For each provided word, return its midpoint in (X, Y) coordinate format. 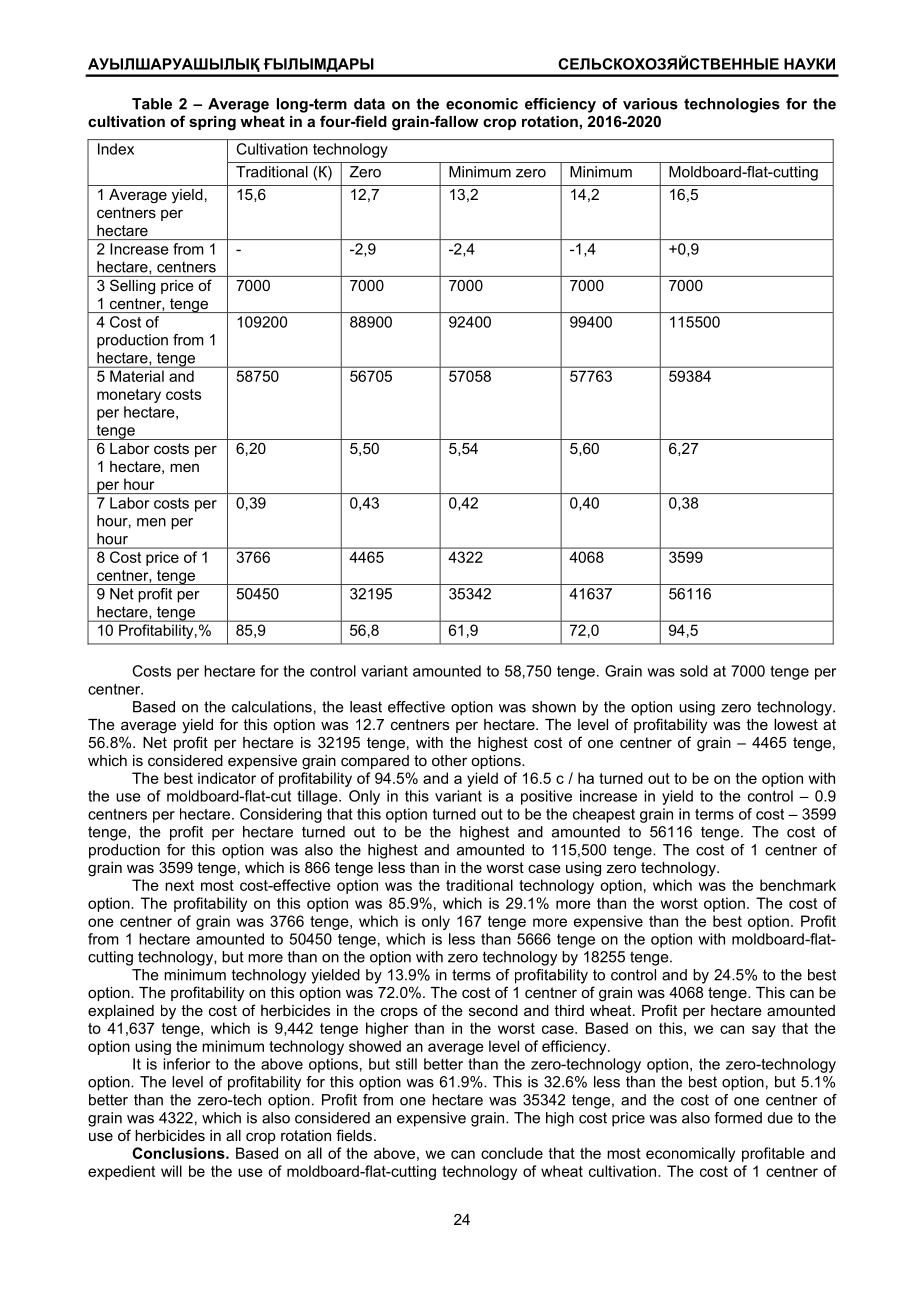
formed (738, 1118)
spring (212, 123)
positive (546, 797)
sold (694, 671)
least (366, 707)
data (369, 104)
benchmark (798, 885)
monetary (129, 396)
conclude (512, 1153)
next (179, 885)
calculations (272, 707)
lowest (796, 724)
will (171, 1171)
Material (137, 376)
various (650, 104)
